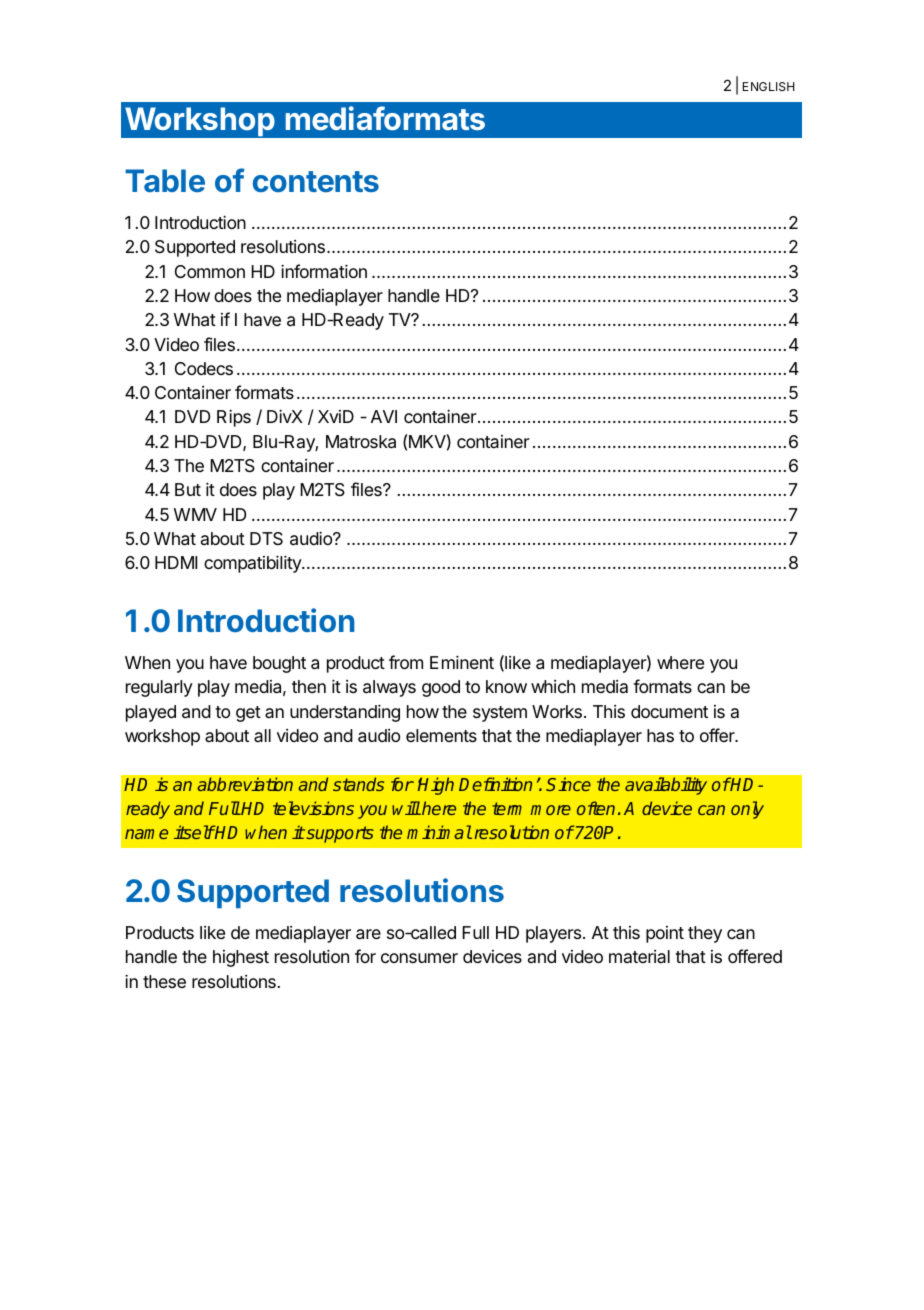 This screenshot has height=1310, width=924. I want to click on ENGLISH, so click(769, 86).
